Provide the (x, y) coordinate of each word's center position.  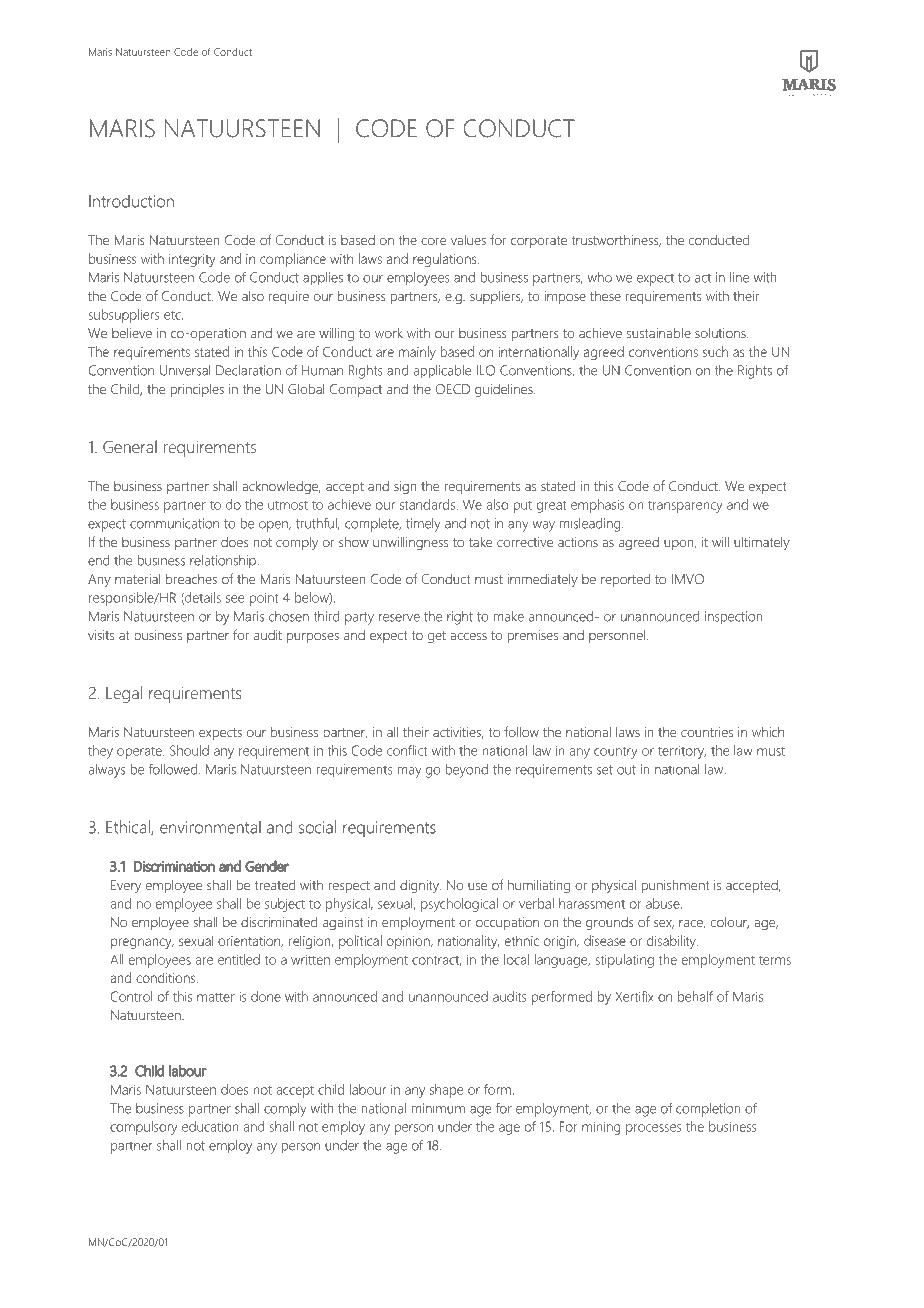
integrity (192, 260)
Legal (124, 694)
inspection (734, 618)
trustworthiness (616, 240)
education (210, 1126)
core (433, 241)
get (437, 637)
